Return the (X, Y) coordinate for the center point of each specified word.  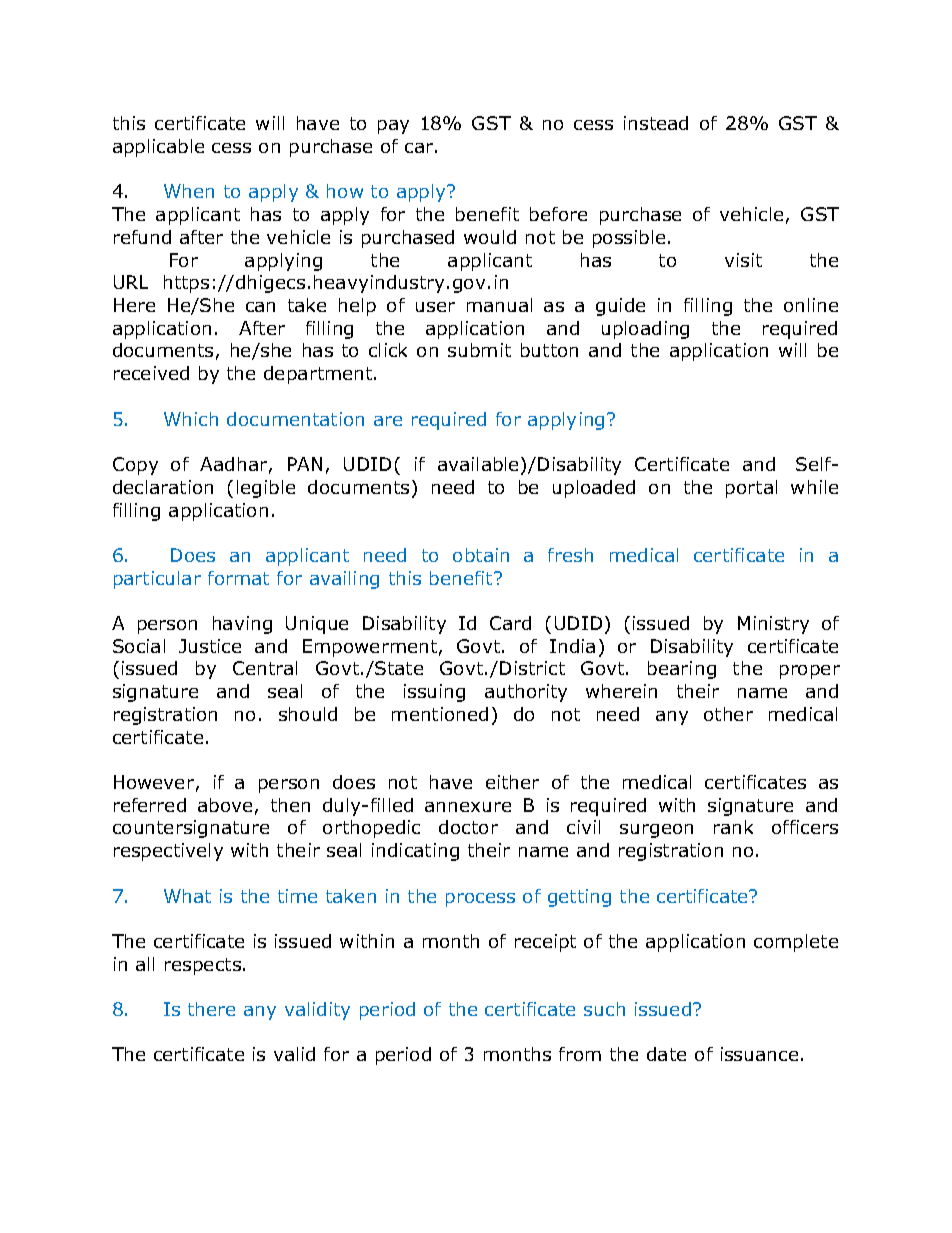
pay (393, 127)
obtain (481, 555)
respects (203, 966)
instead (656, 123)
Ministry (773, 625)
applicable (158, 148)
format (238, 578)
